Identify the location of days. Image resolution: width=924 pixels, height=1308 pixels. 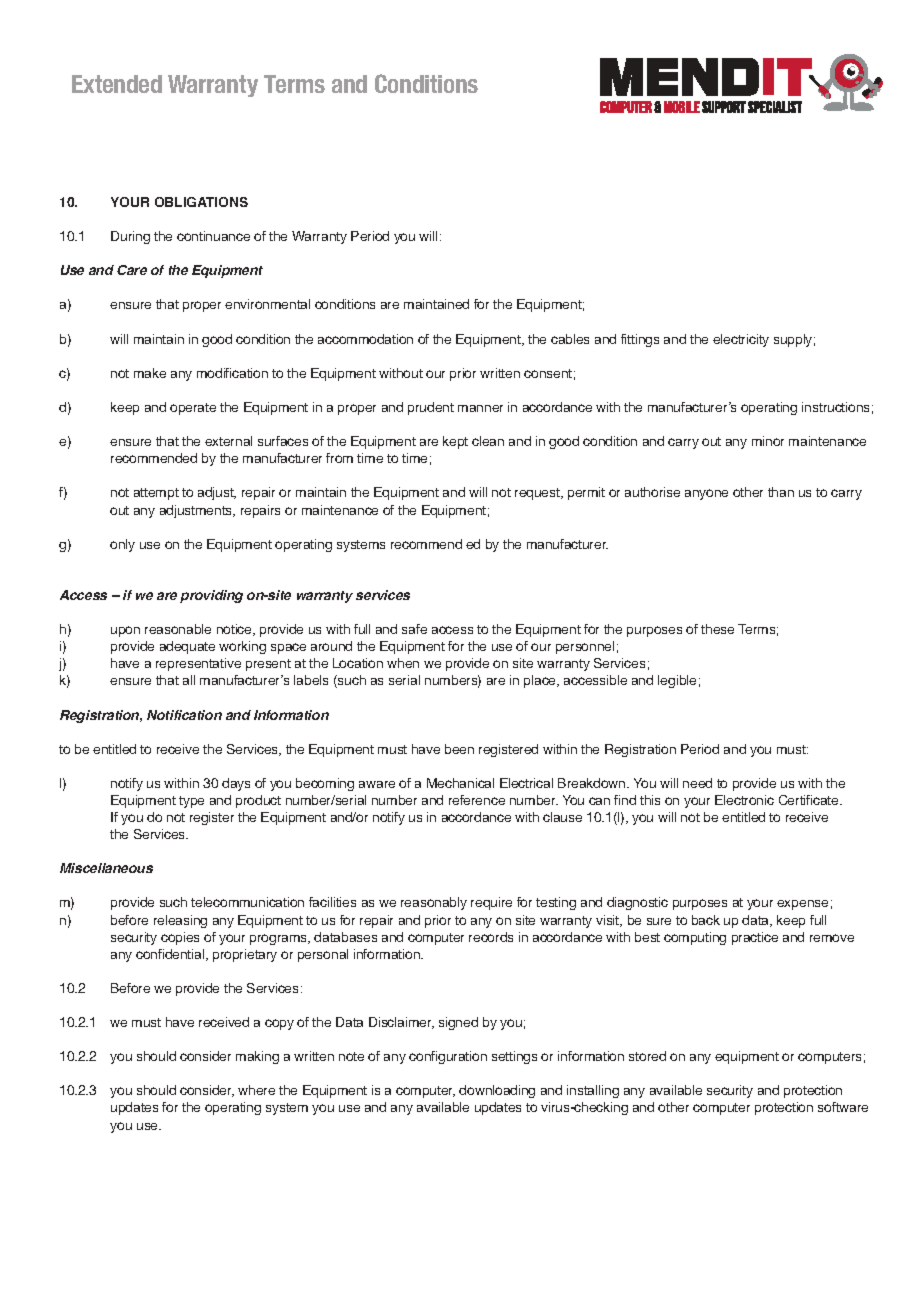
(236, 784).
